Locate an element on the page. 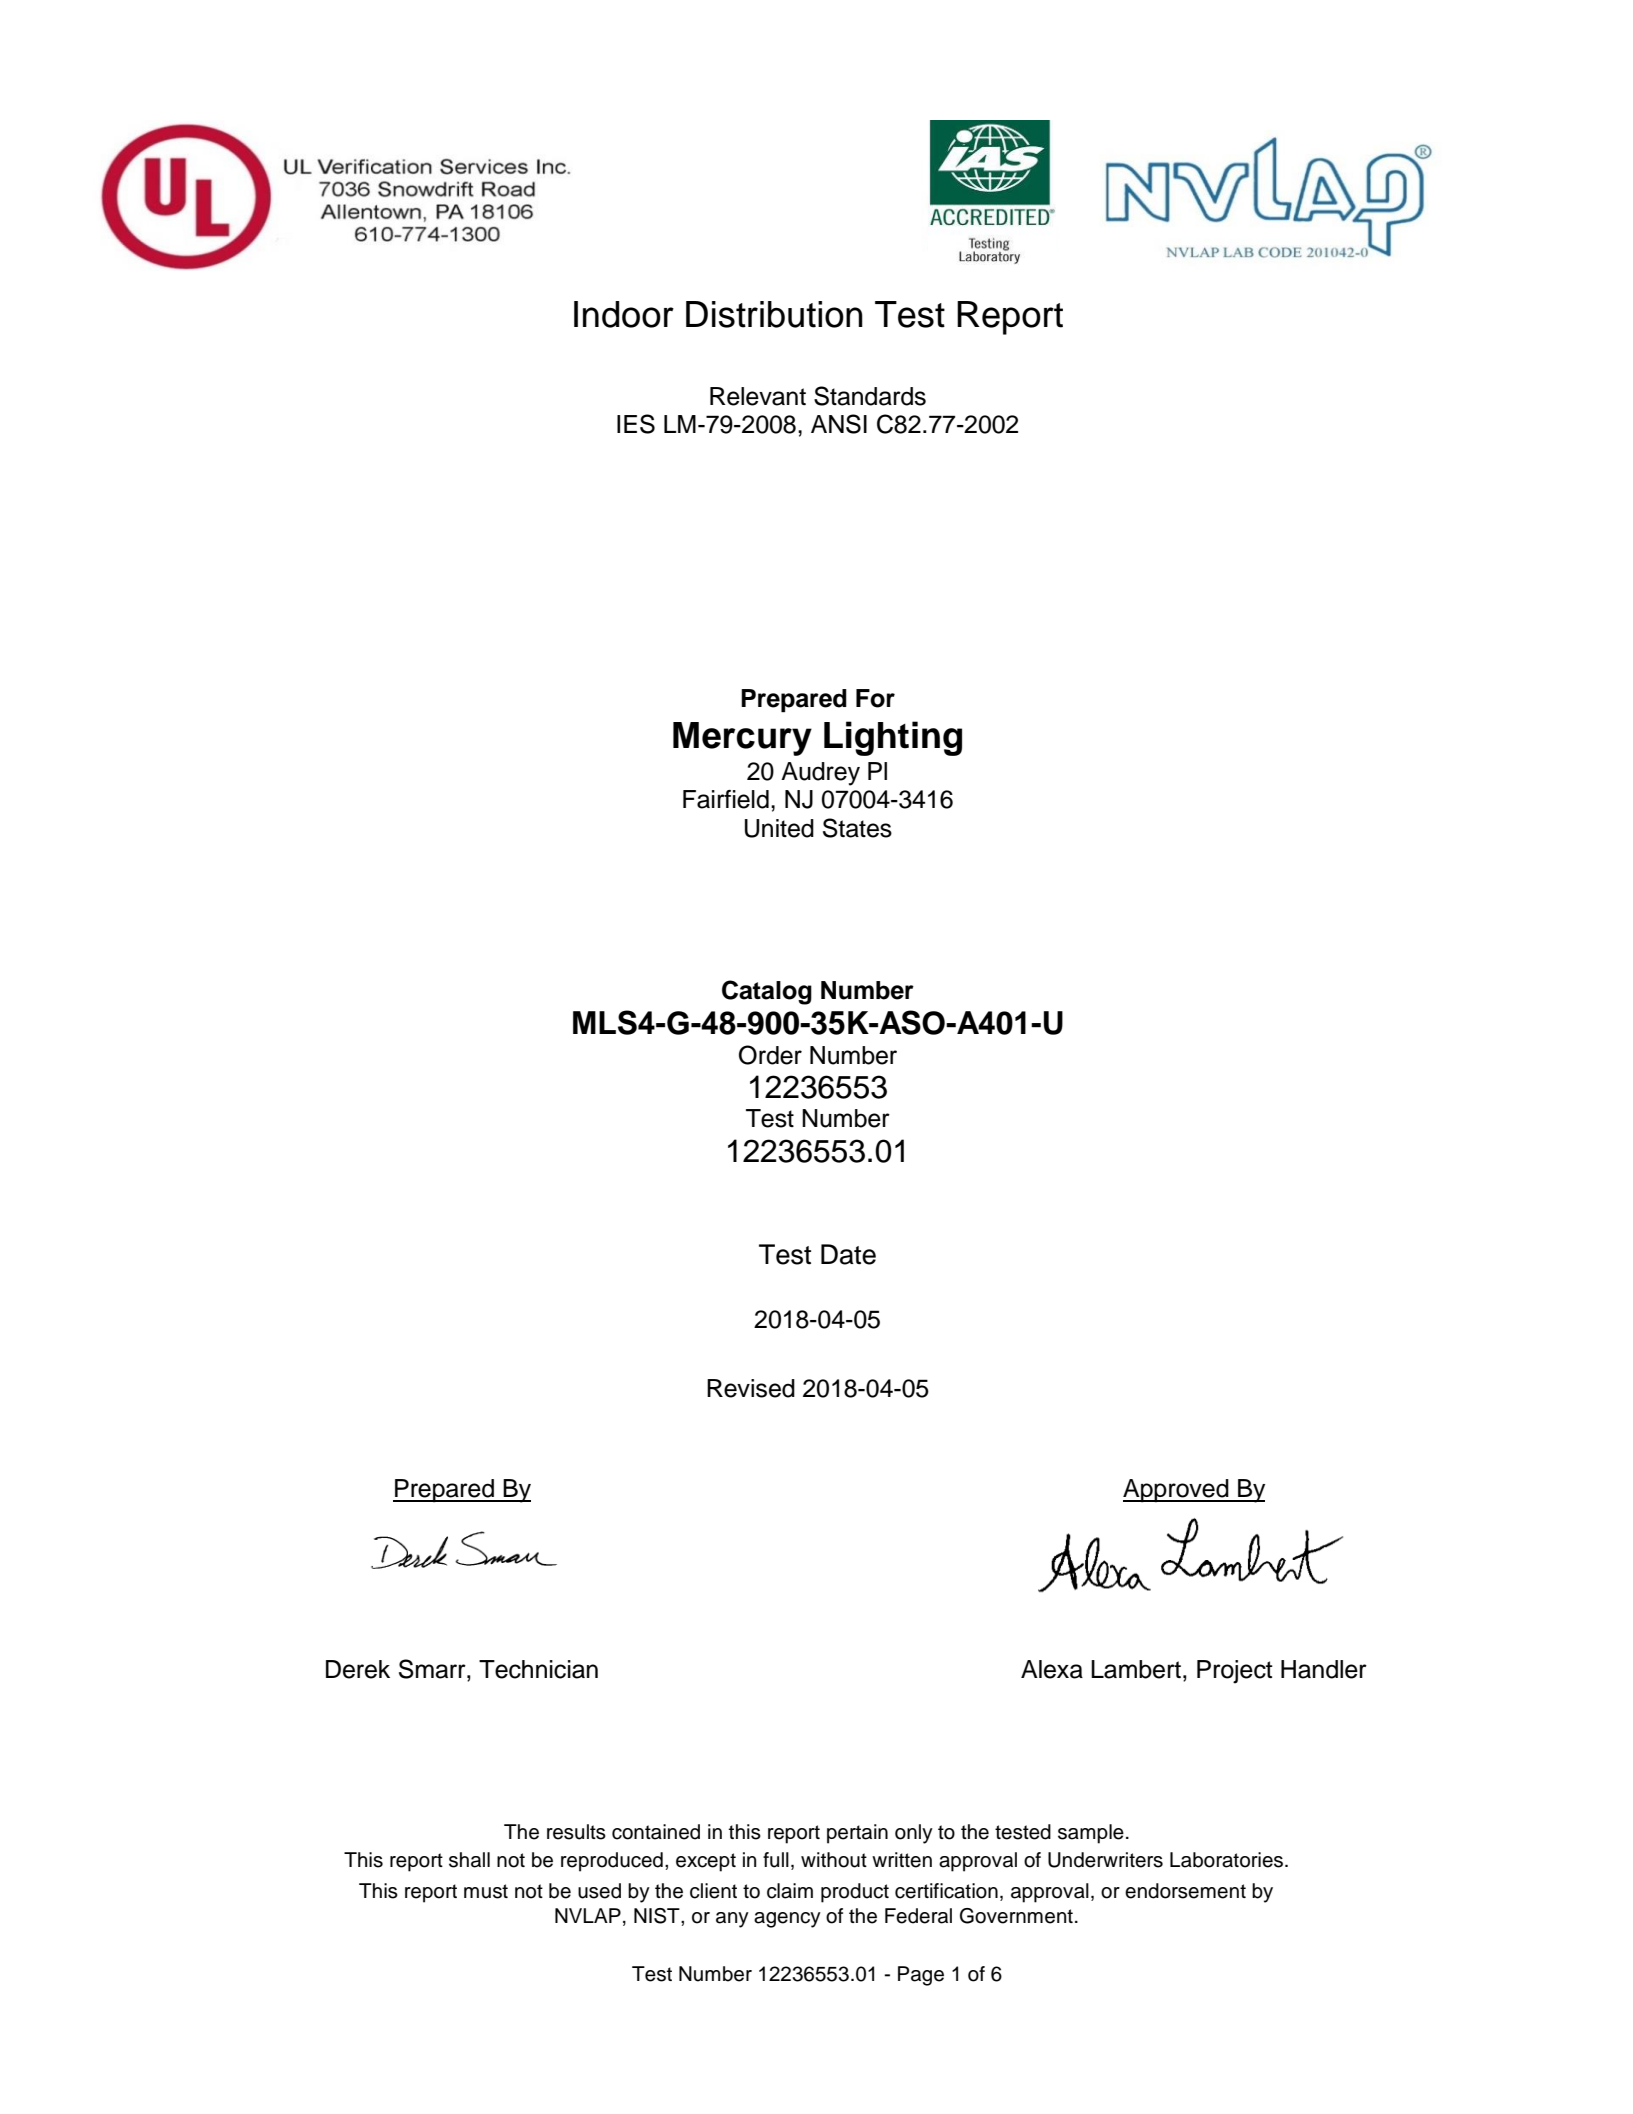 The height and width of the page is (2114, 1633). Order is located at coordinates (770, 1055).
